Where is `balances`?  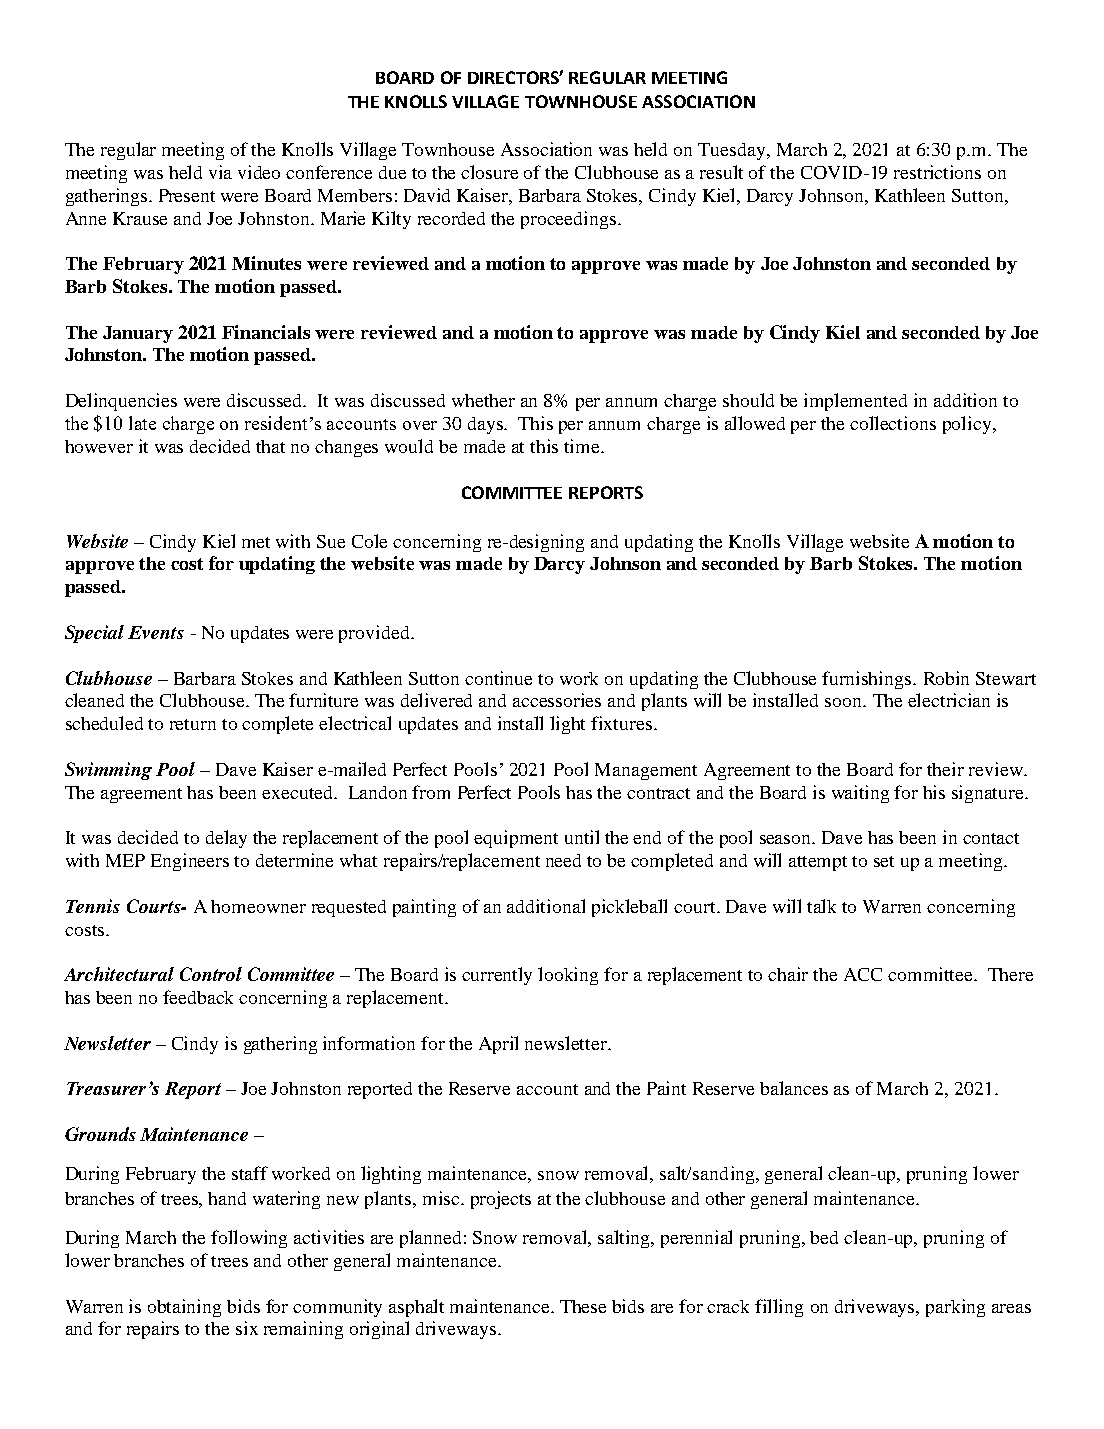 balances is located at coordinates (794, 1088).
